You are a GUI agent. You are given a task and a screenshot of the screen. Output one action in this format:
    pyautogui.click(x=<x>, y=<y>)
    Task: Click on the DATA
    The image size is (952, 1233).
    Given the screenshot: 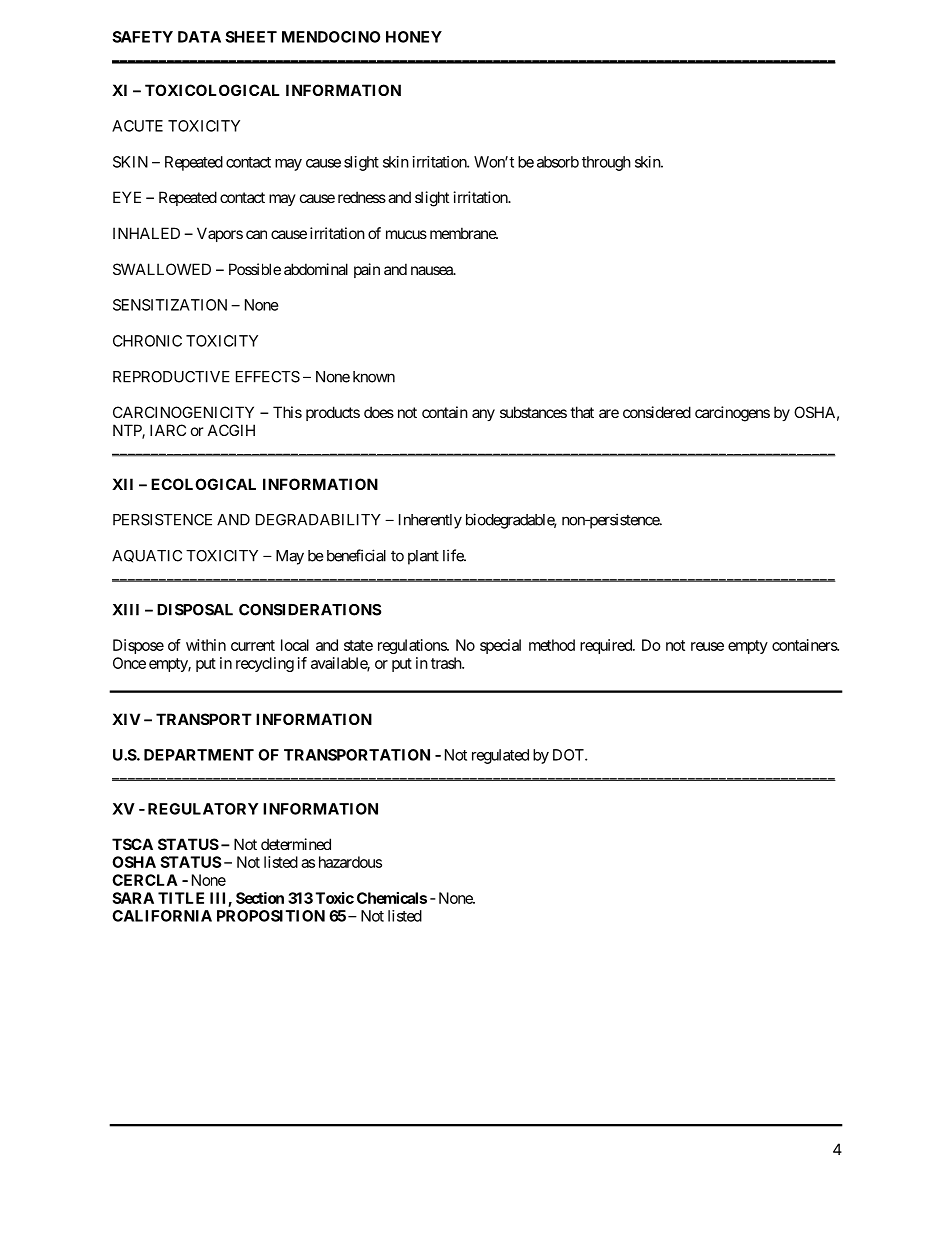 What is the action you would take?
    pyautogui.click(x=199, y=37)
